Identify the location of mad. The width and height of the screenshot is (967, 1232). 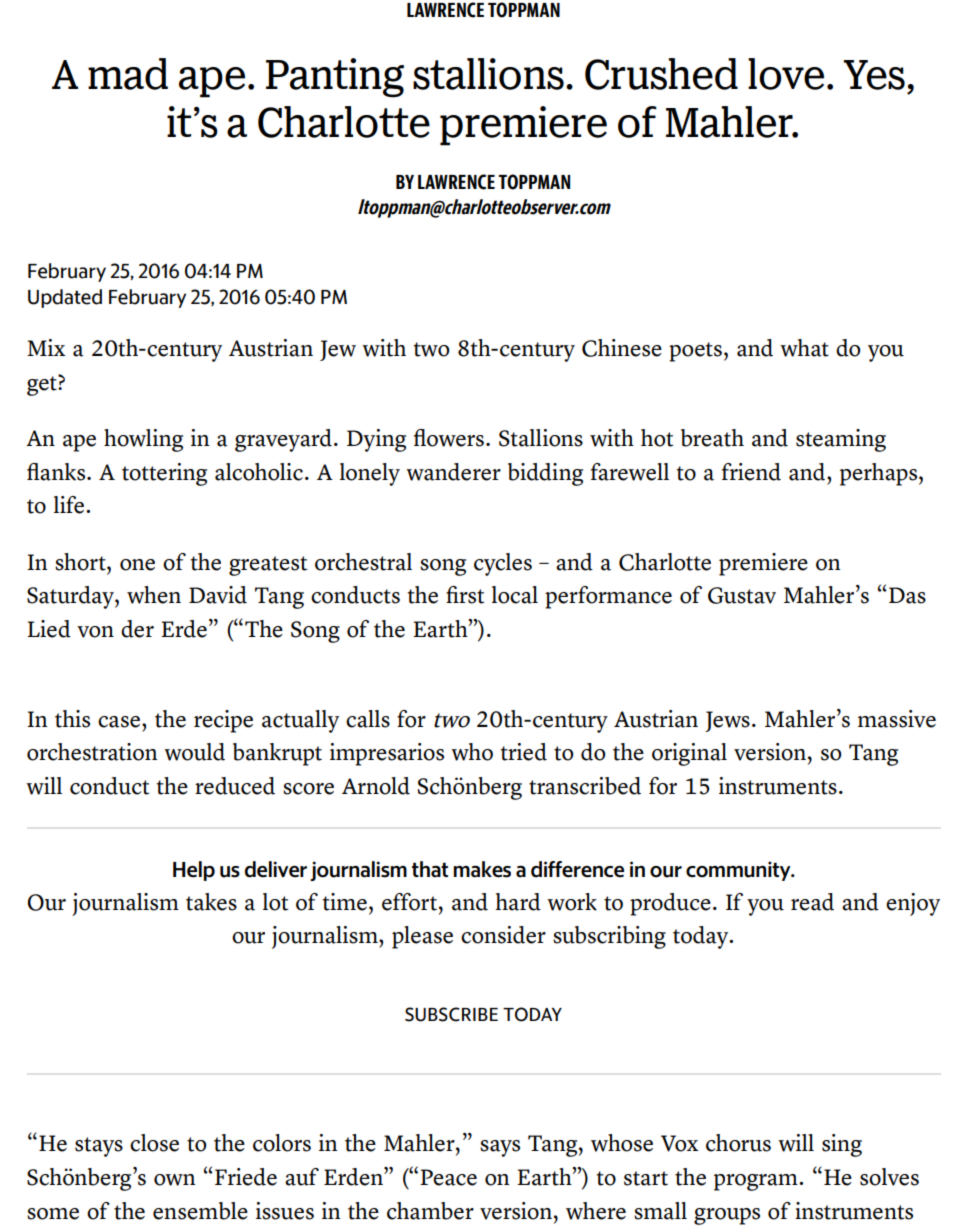
(128, 74).
